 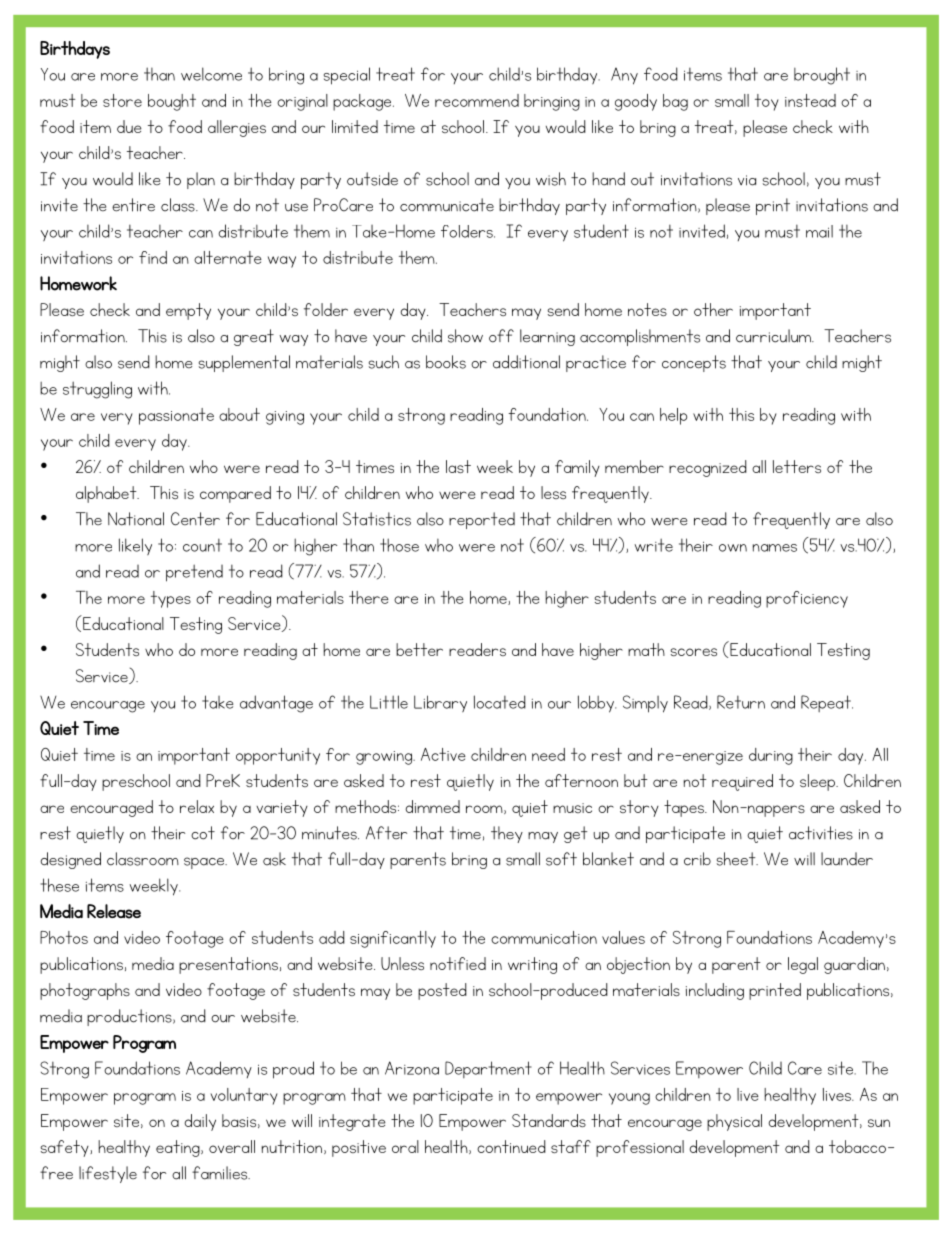 What do you see at coordinates (446, 362) in the screenshot?
I see `books` at bounding box center [446, 362].
